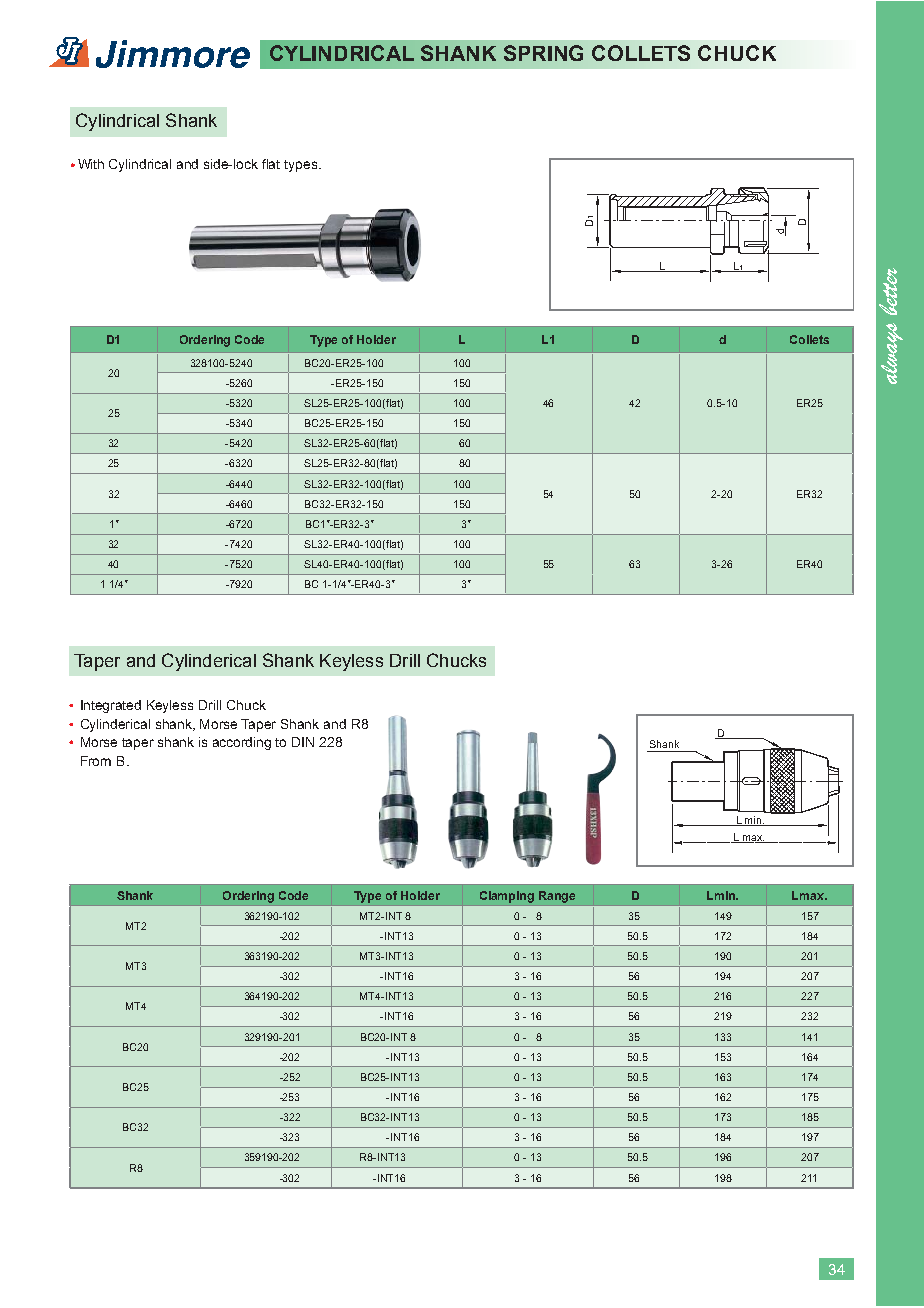 The height and width of the screenshot is (1308, 924). What do you see at coordinates (543, 53) in the screenshot?
I see `SPRING` at bounding box center [543, 53].
